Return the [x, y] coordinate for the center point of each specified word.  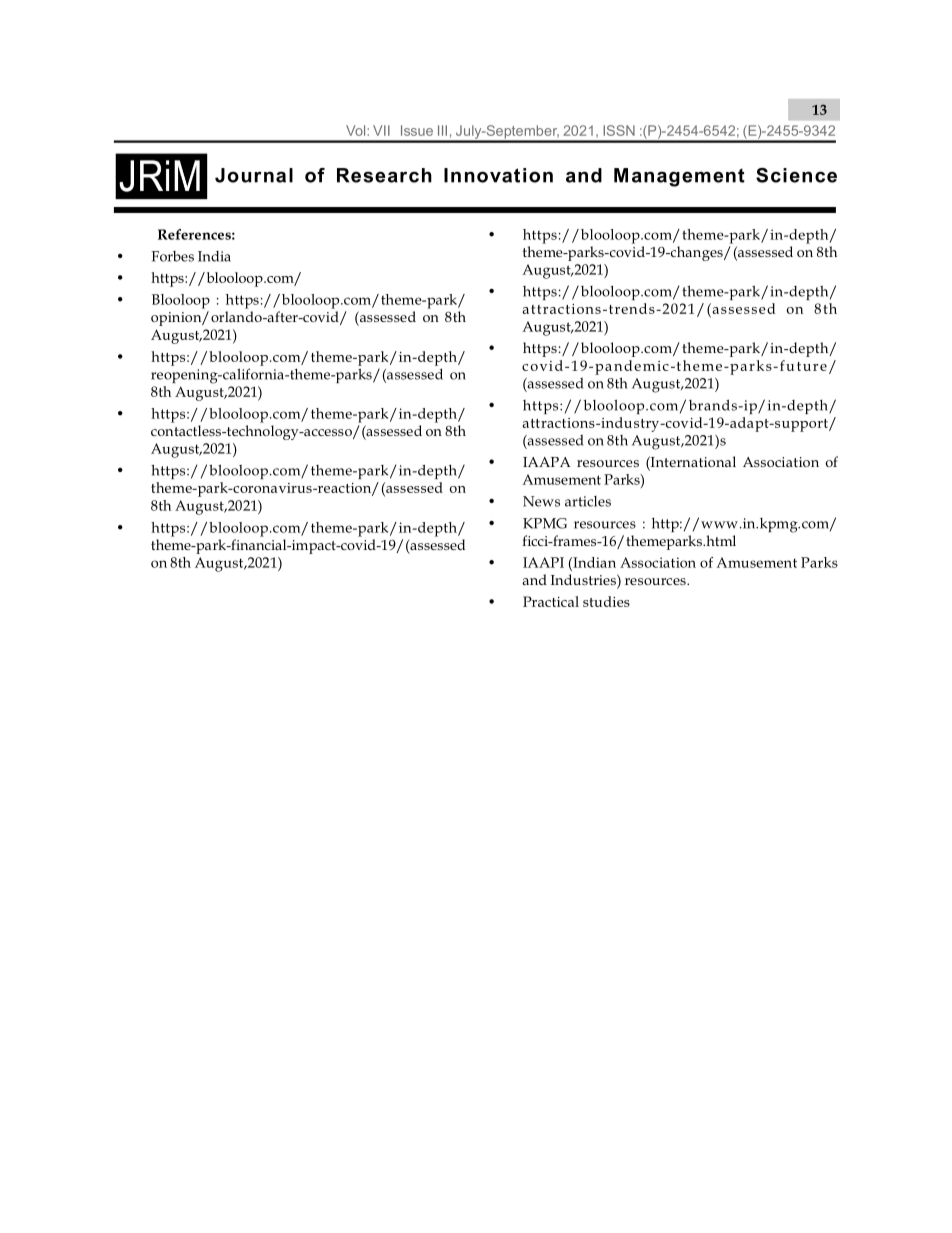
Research [384, 175]
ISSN [619, 130]
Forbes [172, 256]
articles [588, 501]
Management [679, 177]
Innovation [498, 175]
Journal [254, 175]
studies [606, 601]
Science [796, 175]
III [442, 130]
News [541, 501]
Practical [551, 601]
